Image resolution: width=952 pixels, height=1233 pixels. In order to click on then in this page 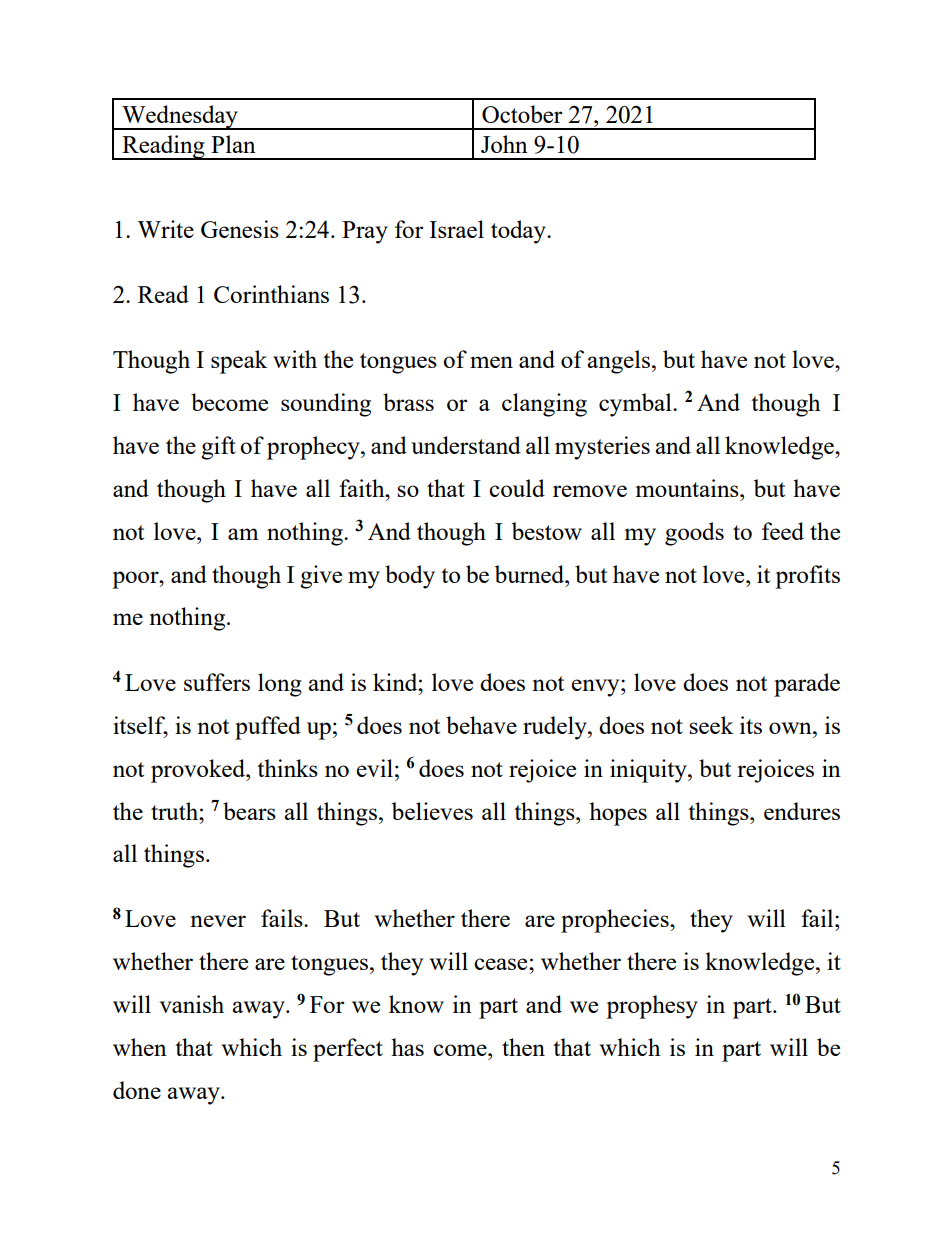, I will do `click(523, 1047)`.
